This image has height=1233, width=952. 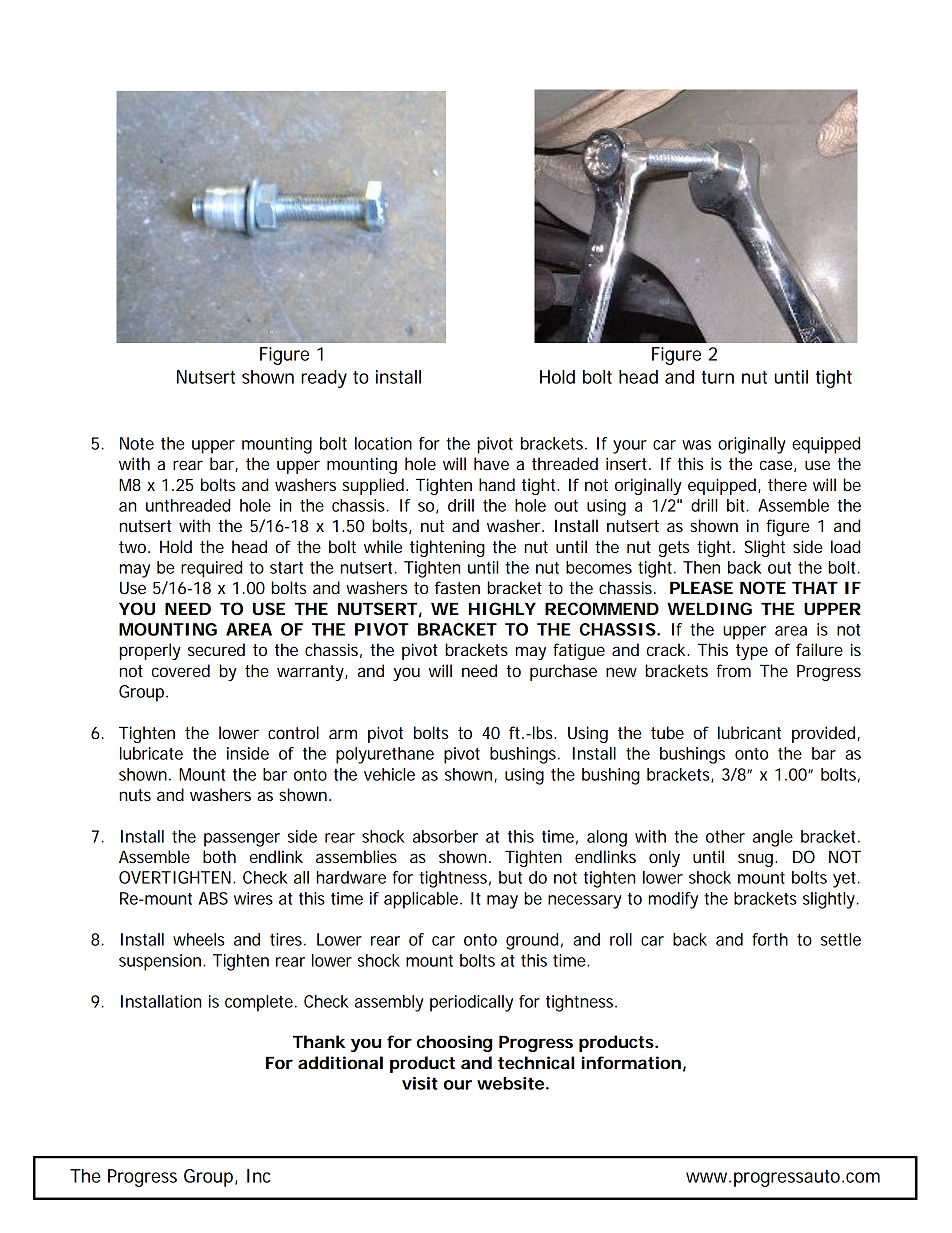 What do you see at coordinates (491, 463) in the image?
I see `have` at bounding box center [491, 463].
